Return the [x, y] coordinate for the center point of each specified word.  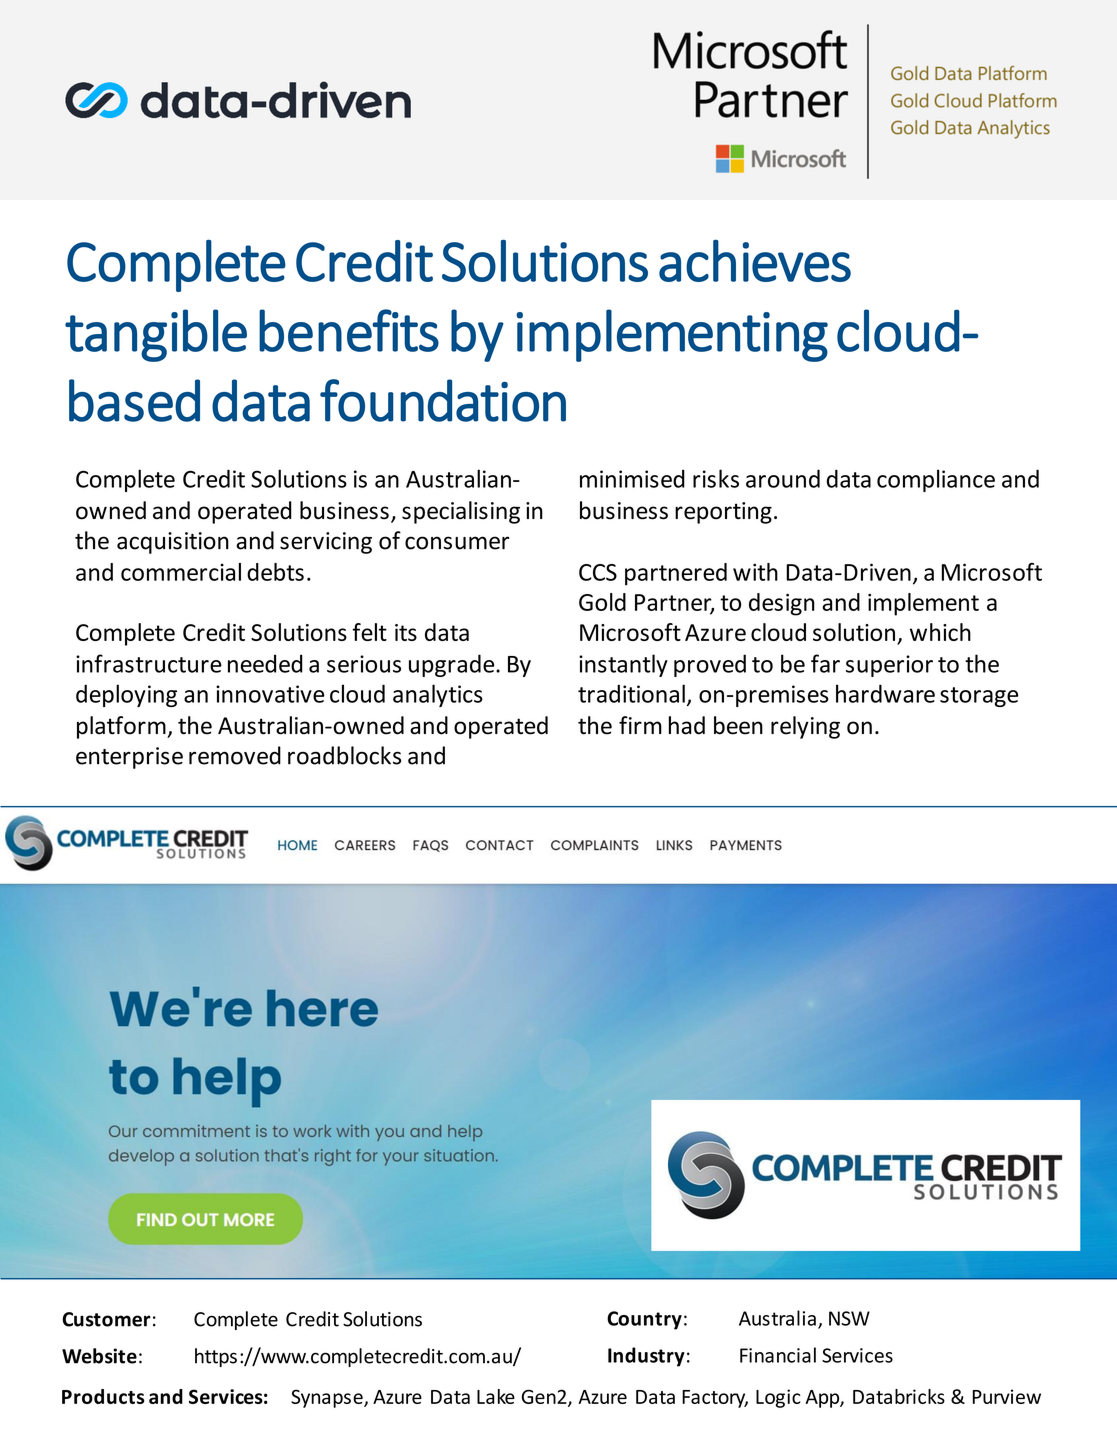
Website [99, 1356]
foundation [443, 400]
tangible [156, 335]
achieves [755, 261]
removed [235, 755]
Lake [496, 1396]
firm [640, 725]
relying [805, 727]
